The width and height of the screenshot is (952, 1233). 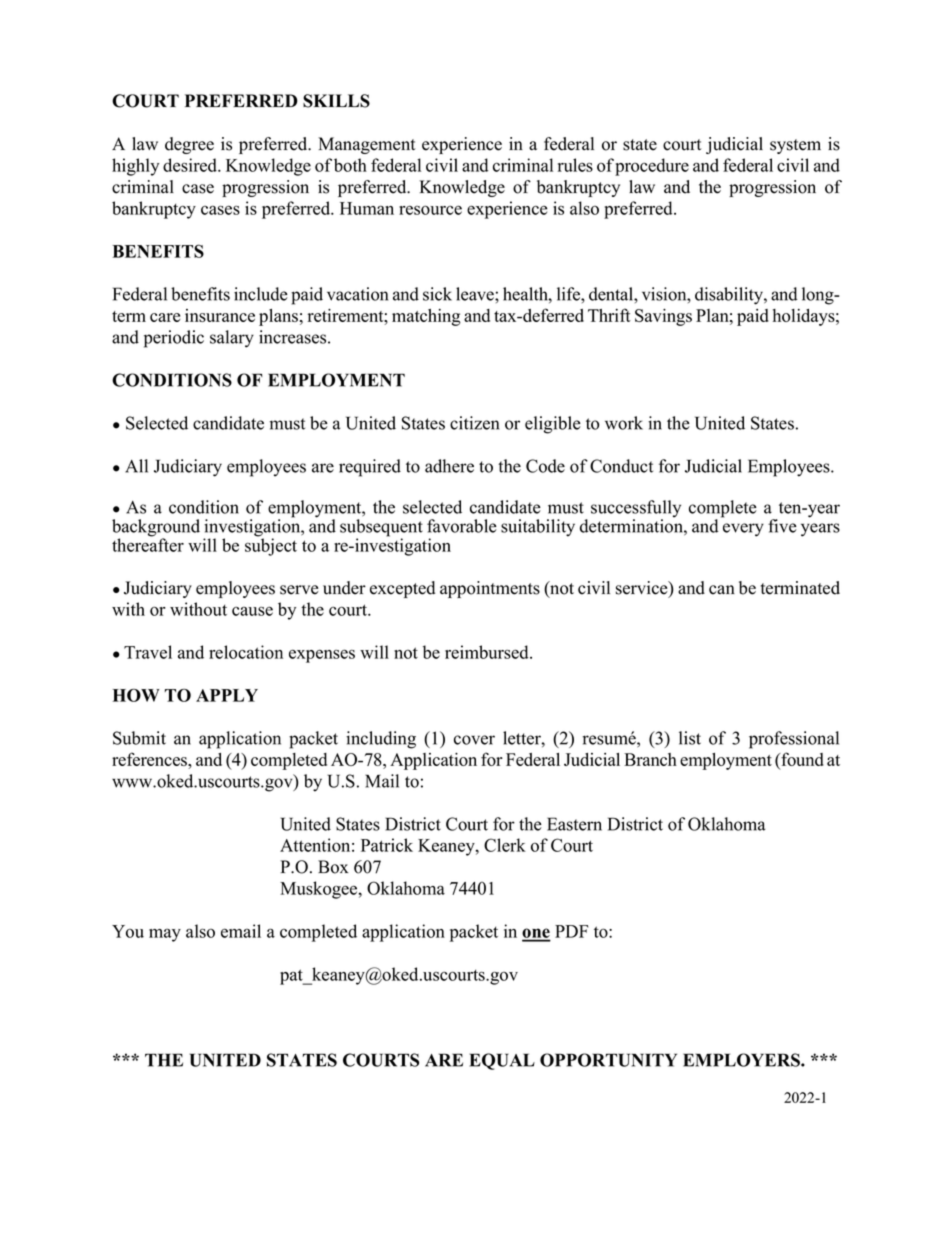 I want to click on Clerk, so click(x=505, y=845).
